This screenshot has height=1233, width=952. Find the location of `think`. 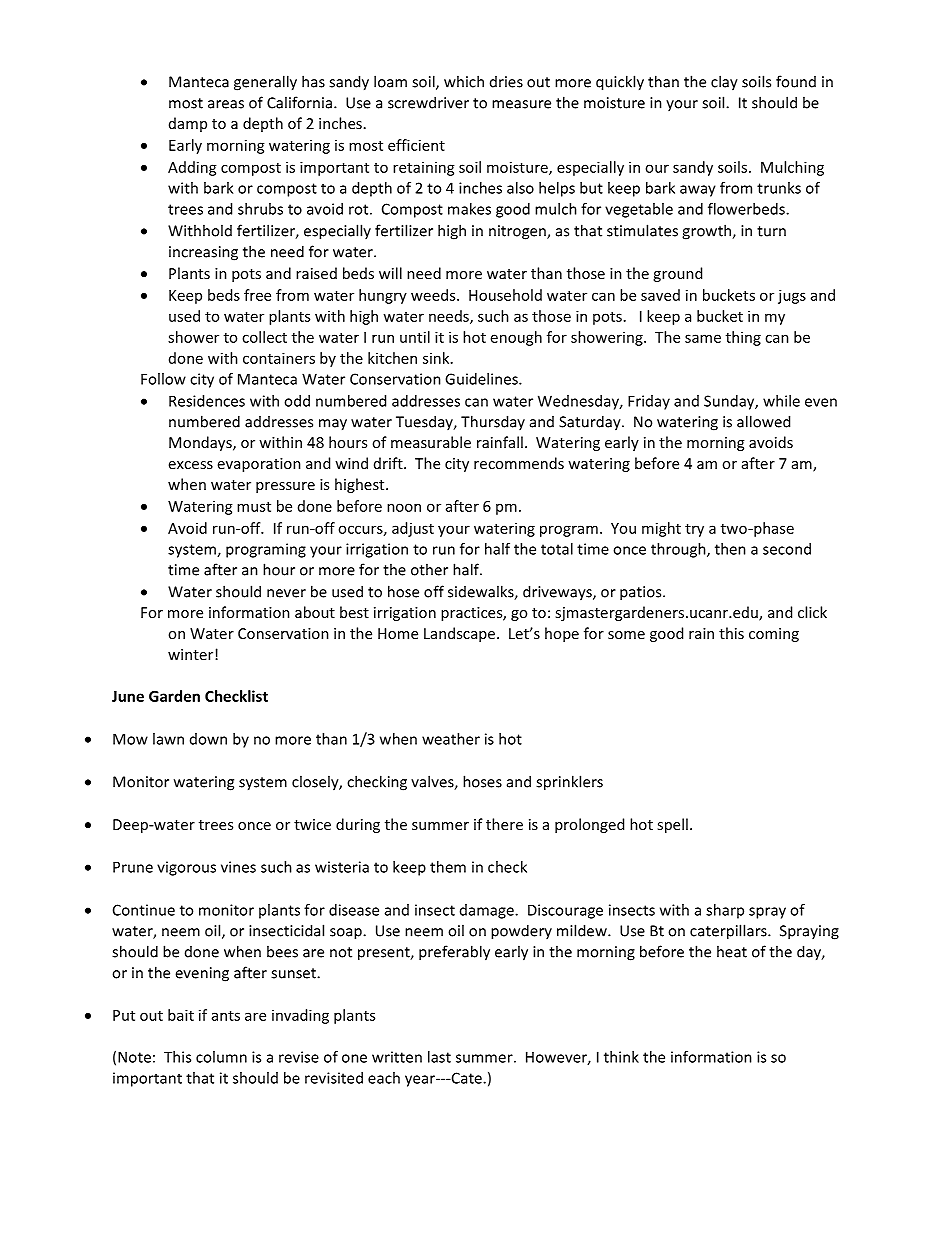

think is located at coordinates (621, 1057).
